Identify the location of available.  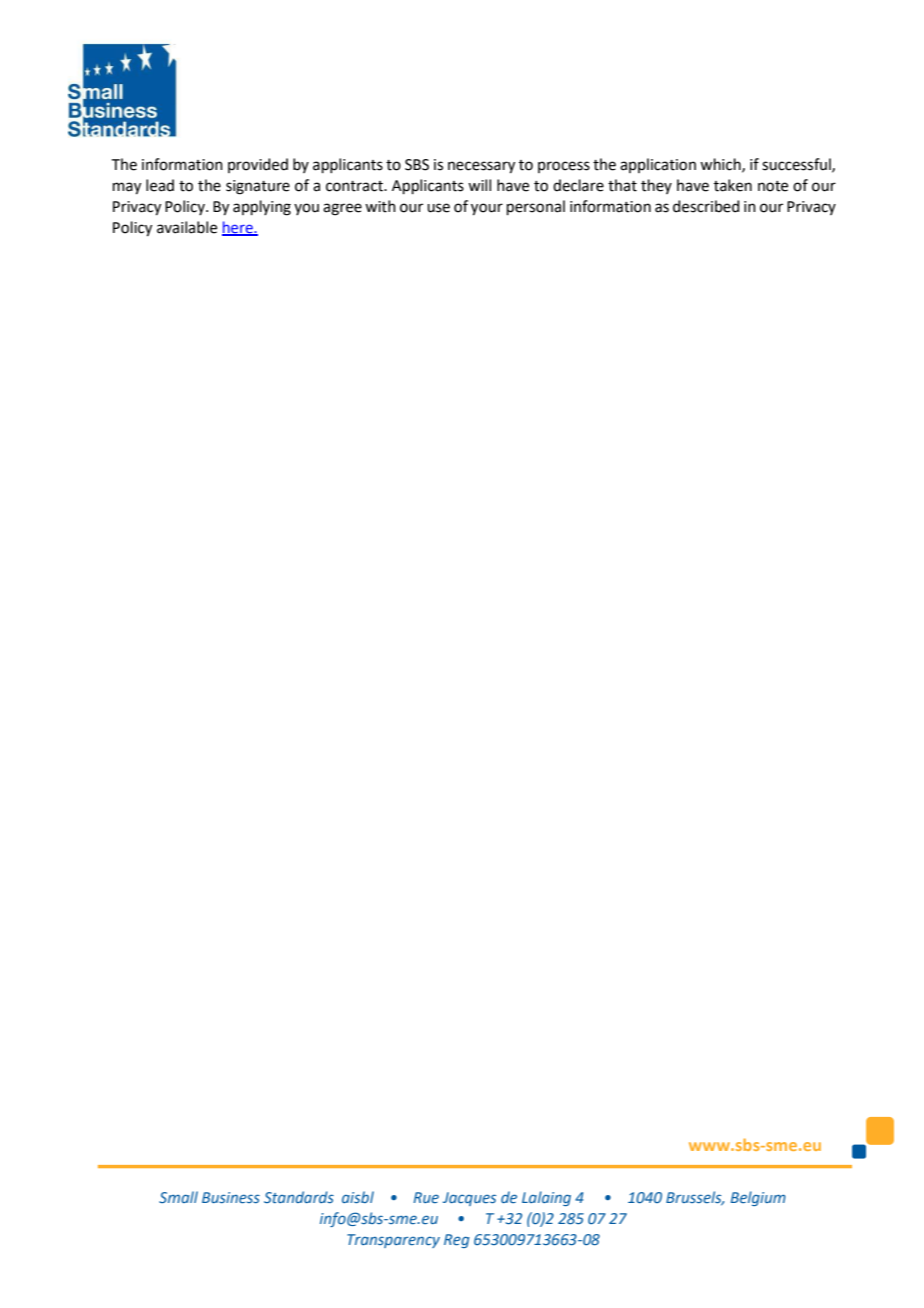
(187, 227).
